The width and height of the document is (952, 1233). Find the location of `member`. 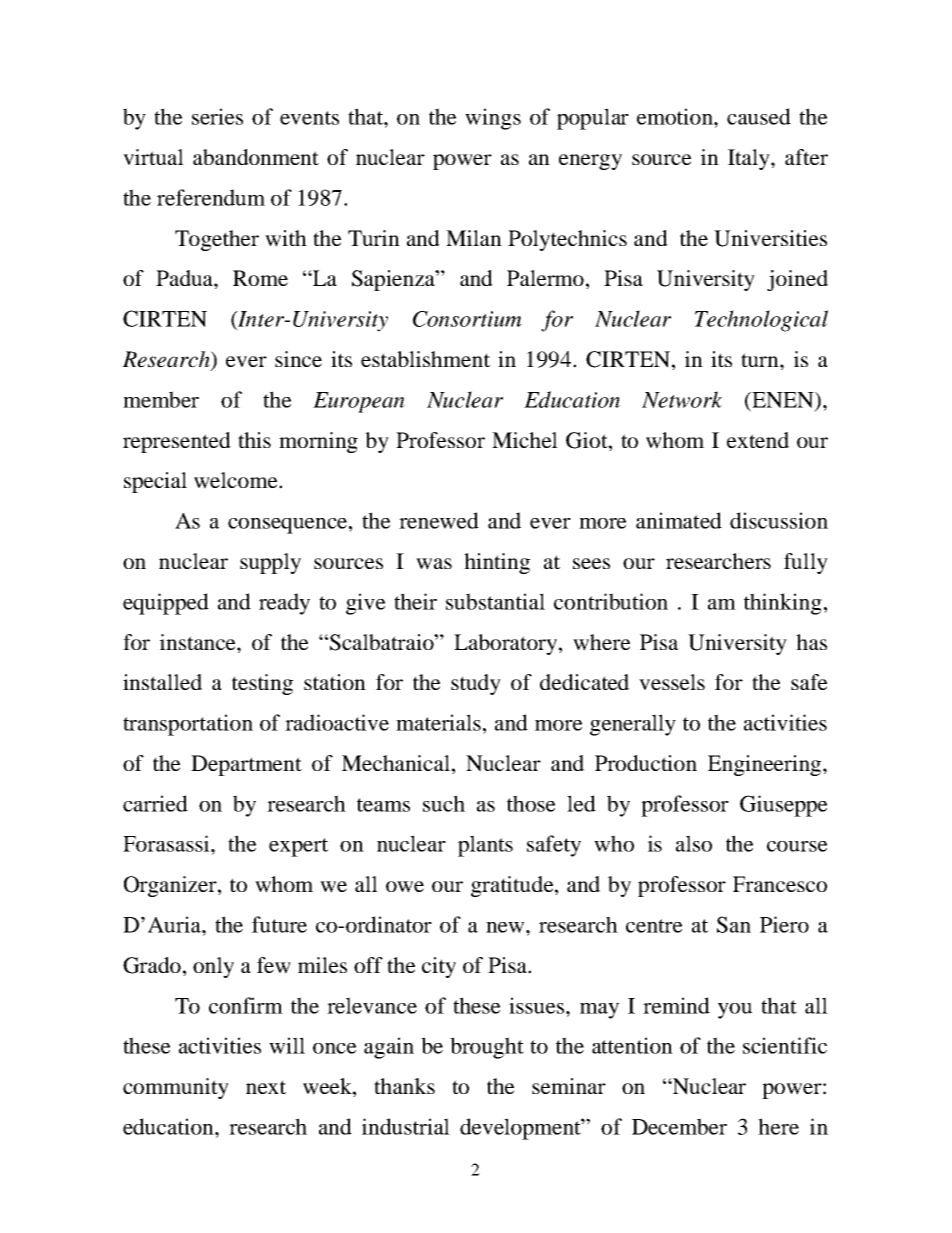

member is located at coordinates (161, 399).
